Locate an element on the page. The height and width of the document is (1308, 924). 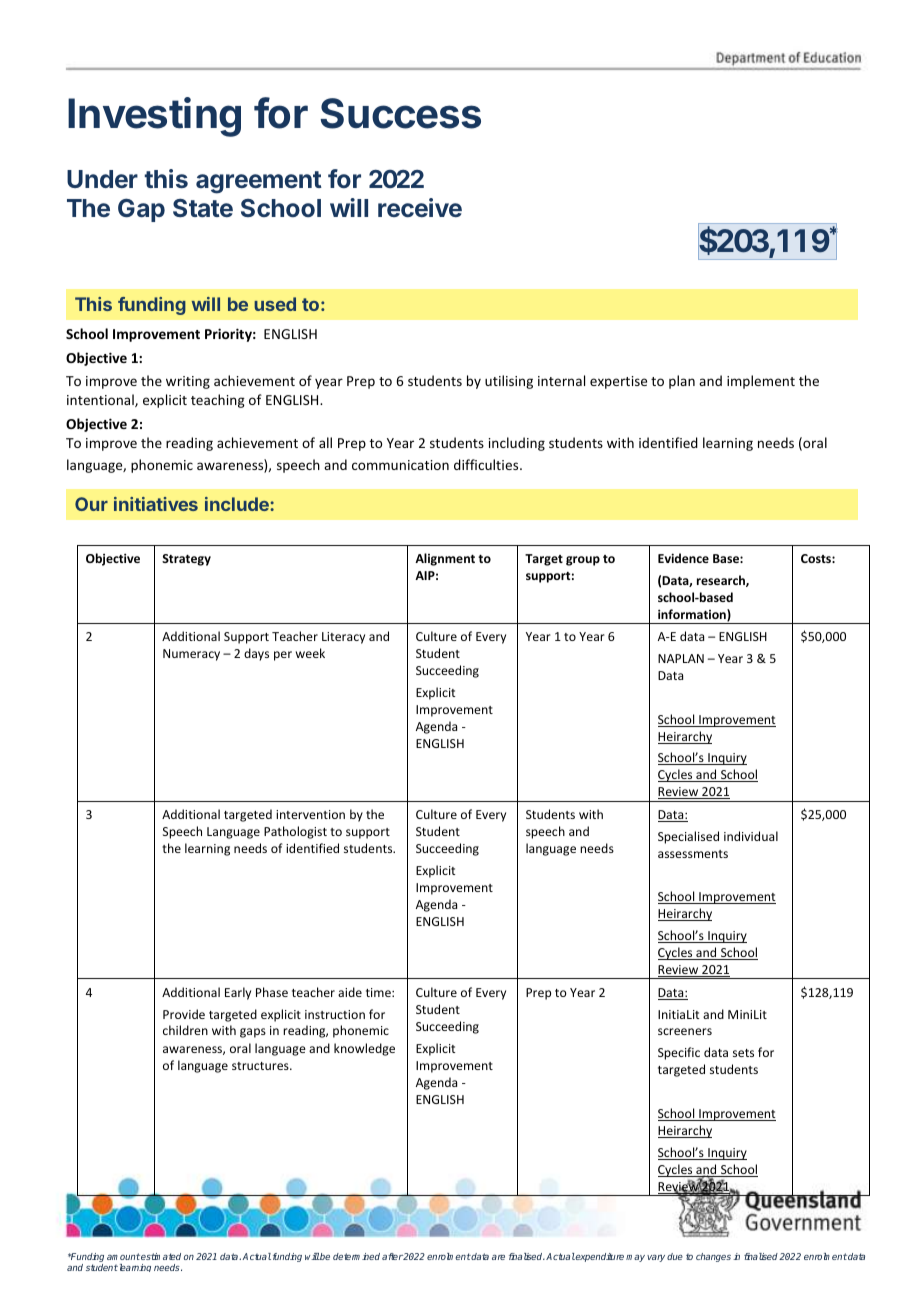
estimated is located at coordinates (161, 1256).
